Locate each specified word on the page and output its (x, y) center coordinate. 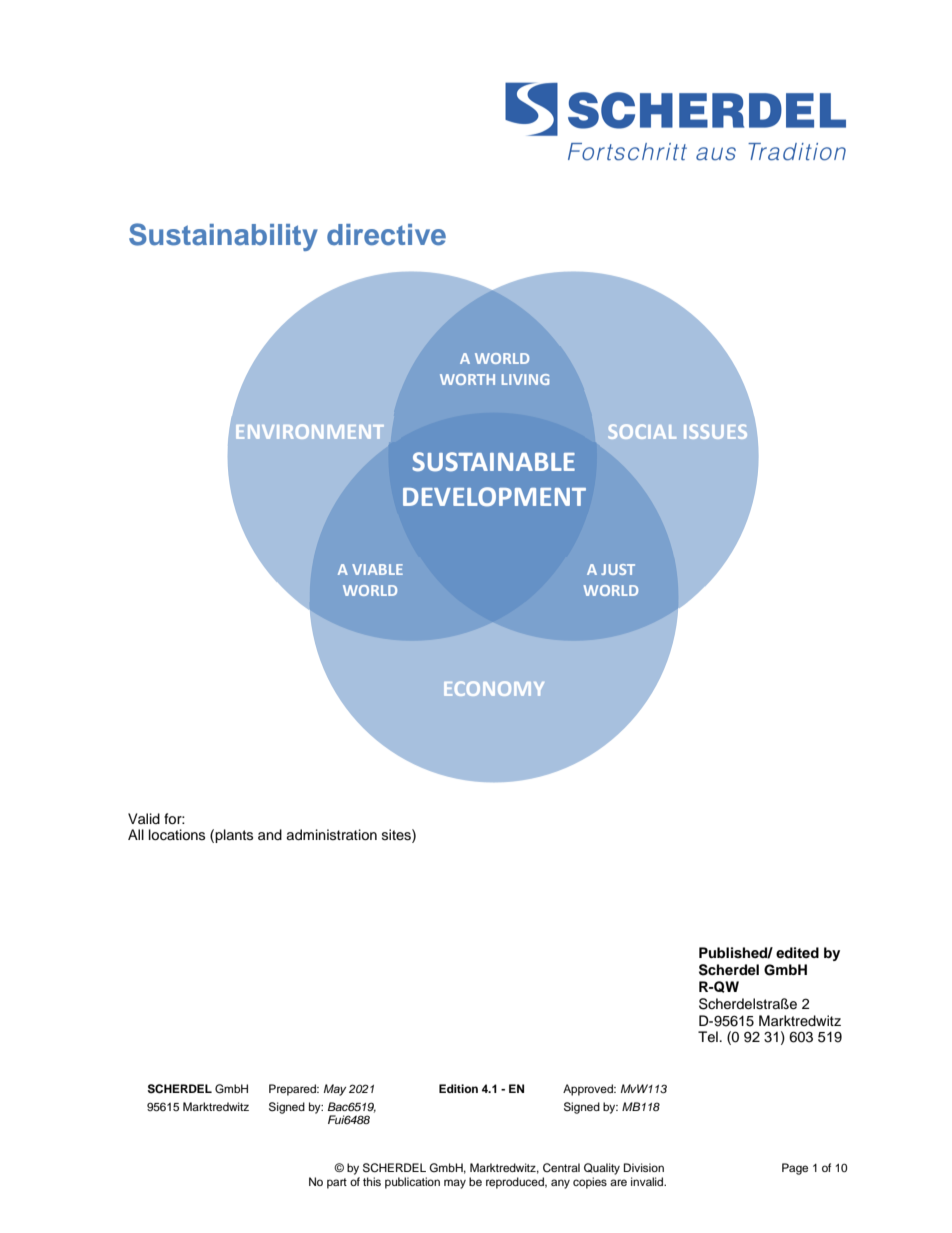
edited (797, 952)
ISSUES (715, 431)
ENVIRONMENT (310, 431)
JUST (618, 569)
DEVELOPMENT (494, 497)
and (270, 834)
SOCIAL (642, 431)
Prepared (293, 1090)
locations (177, 835)
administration (331, 835)
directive (386, 235)
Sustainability (223, 237)
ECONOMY (494, 688)
